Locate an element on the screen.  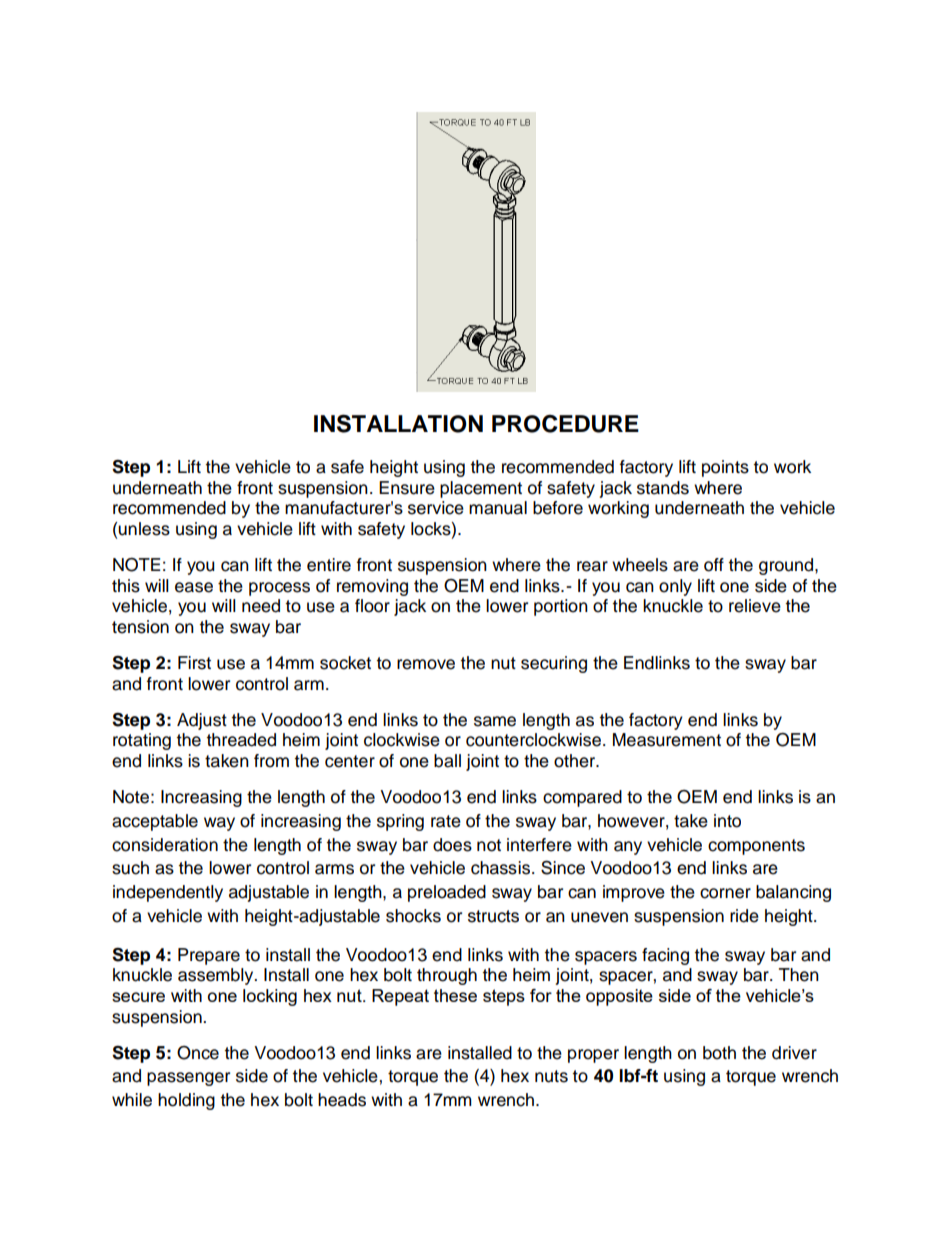
unless is located at coordinates (144, 529).
